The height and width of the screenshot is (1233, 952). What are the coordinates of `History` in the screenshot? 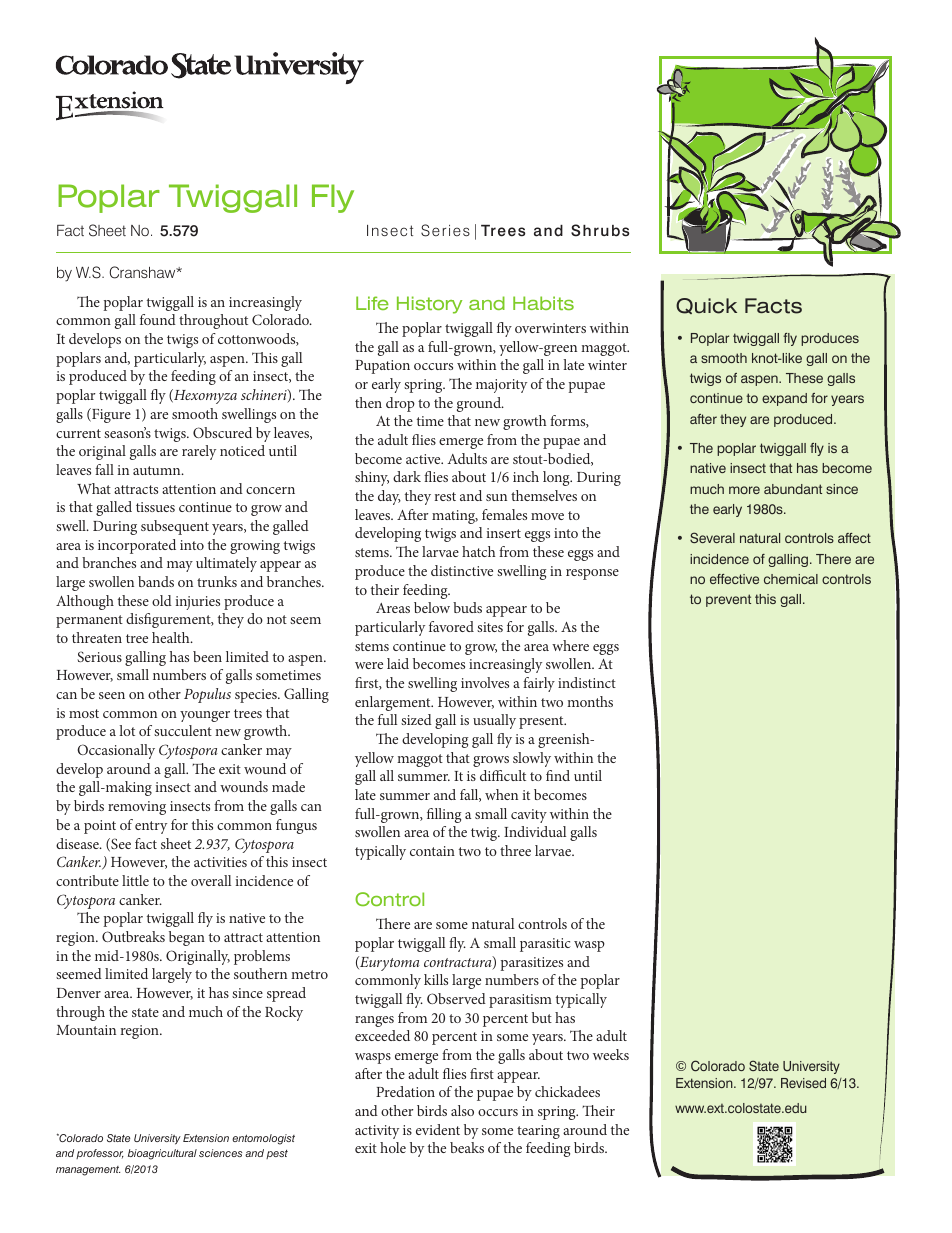 It's located at (429, 305).
